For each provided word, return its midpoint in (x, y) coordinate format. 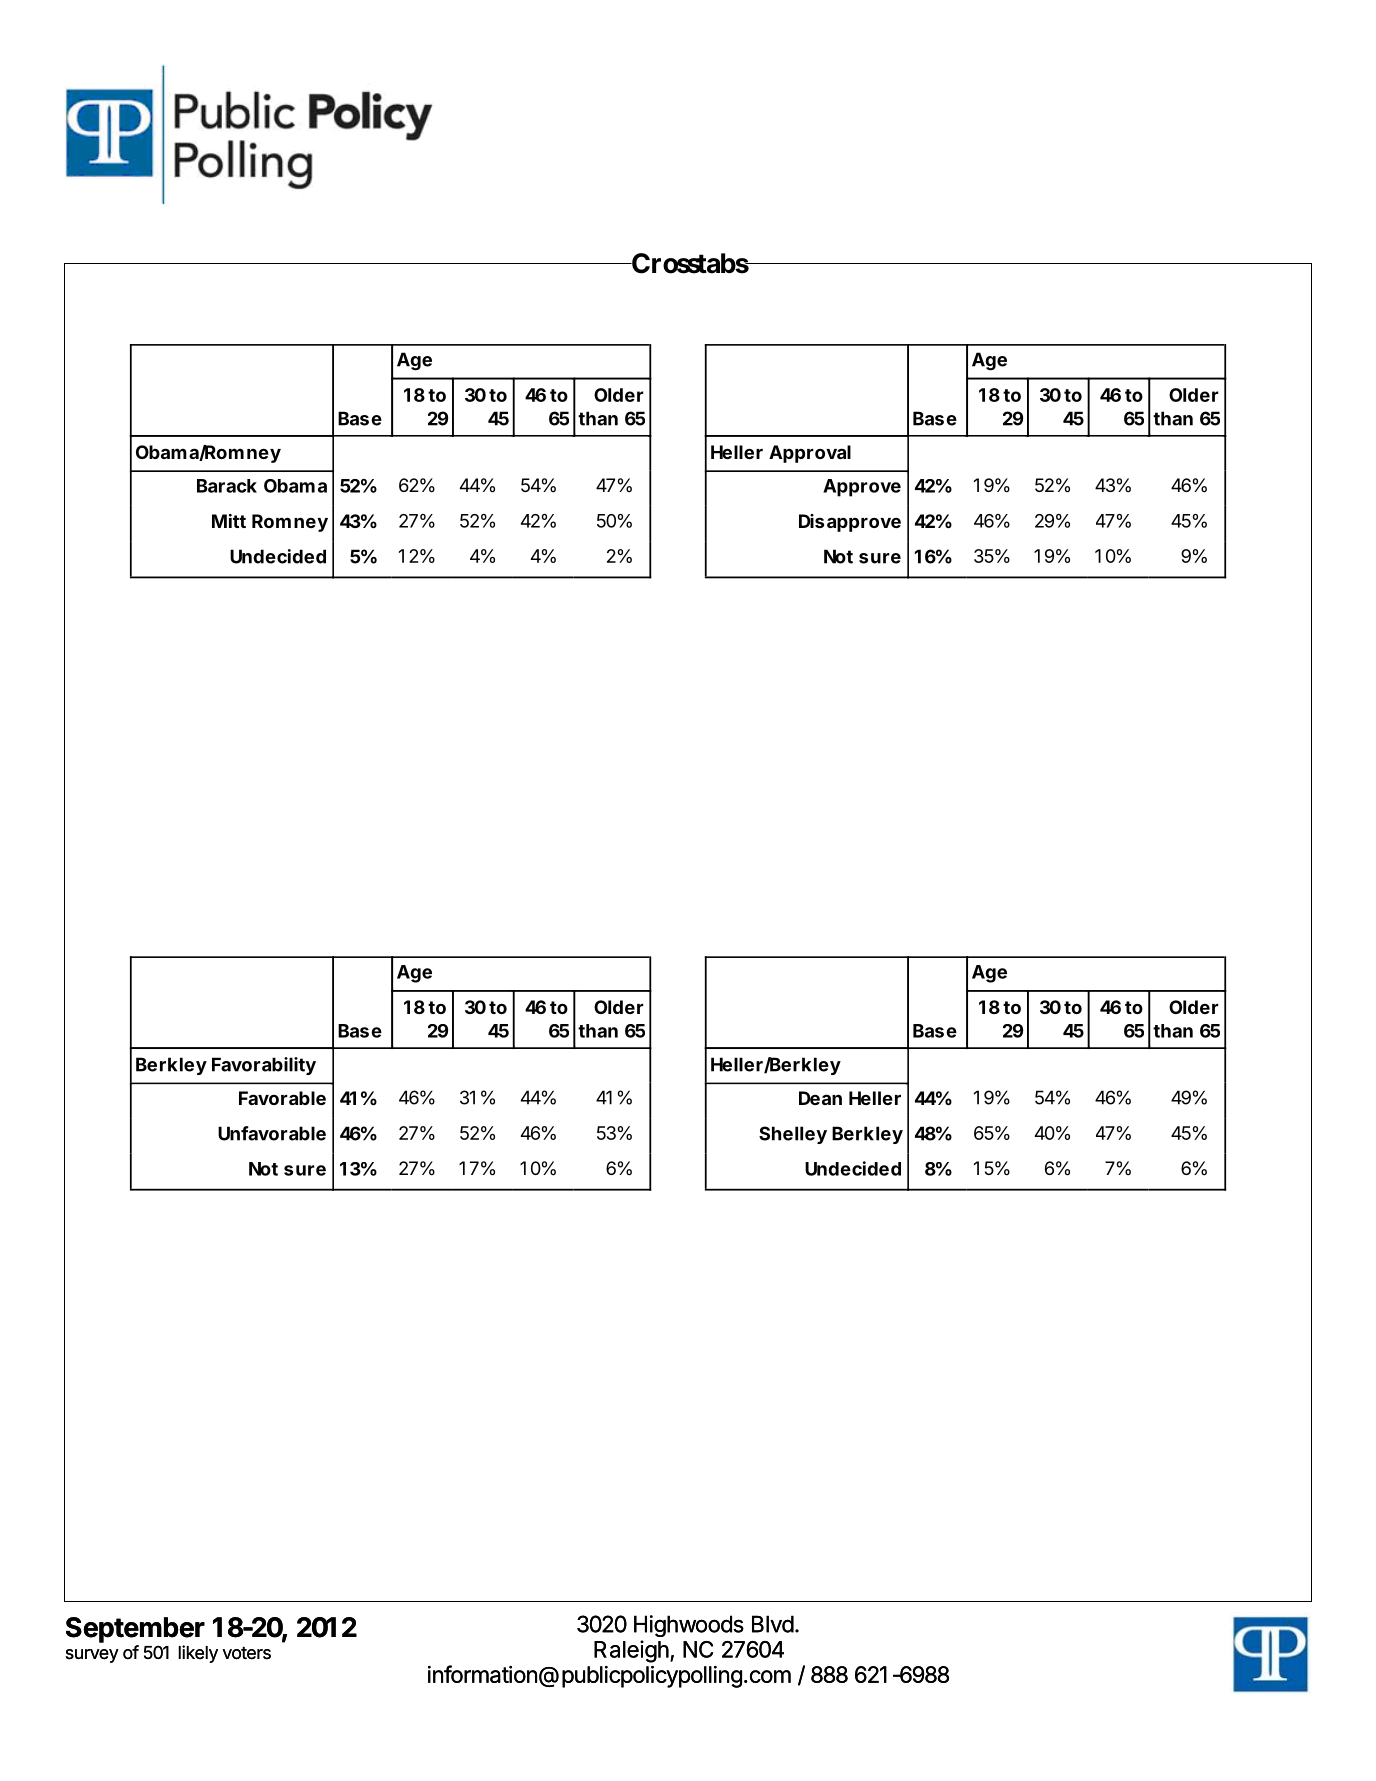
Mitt (229, 521)
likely (198, 1654)
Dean (820, 1098)
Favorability (264, 1066)
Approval (810, 454)
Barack (227, 486)
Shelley (793, 1135)
